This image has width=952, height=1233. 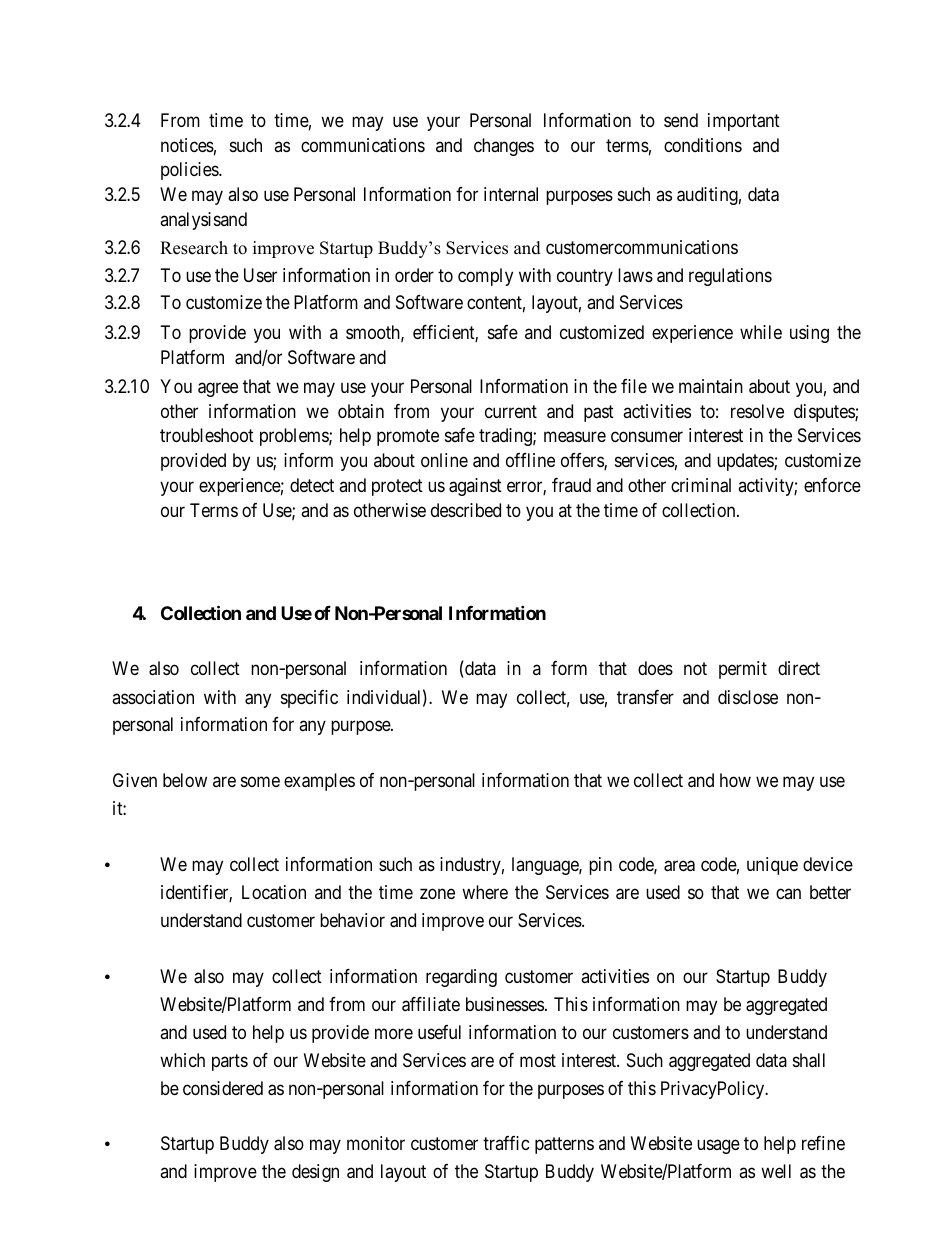 I want to click on considered, so click(x=223, y=1088).
